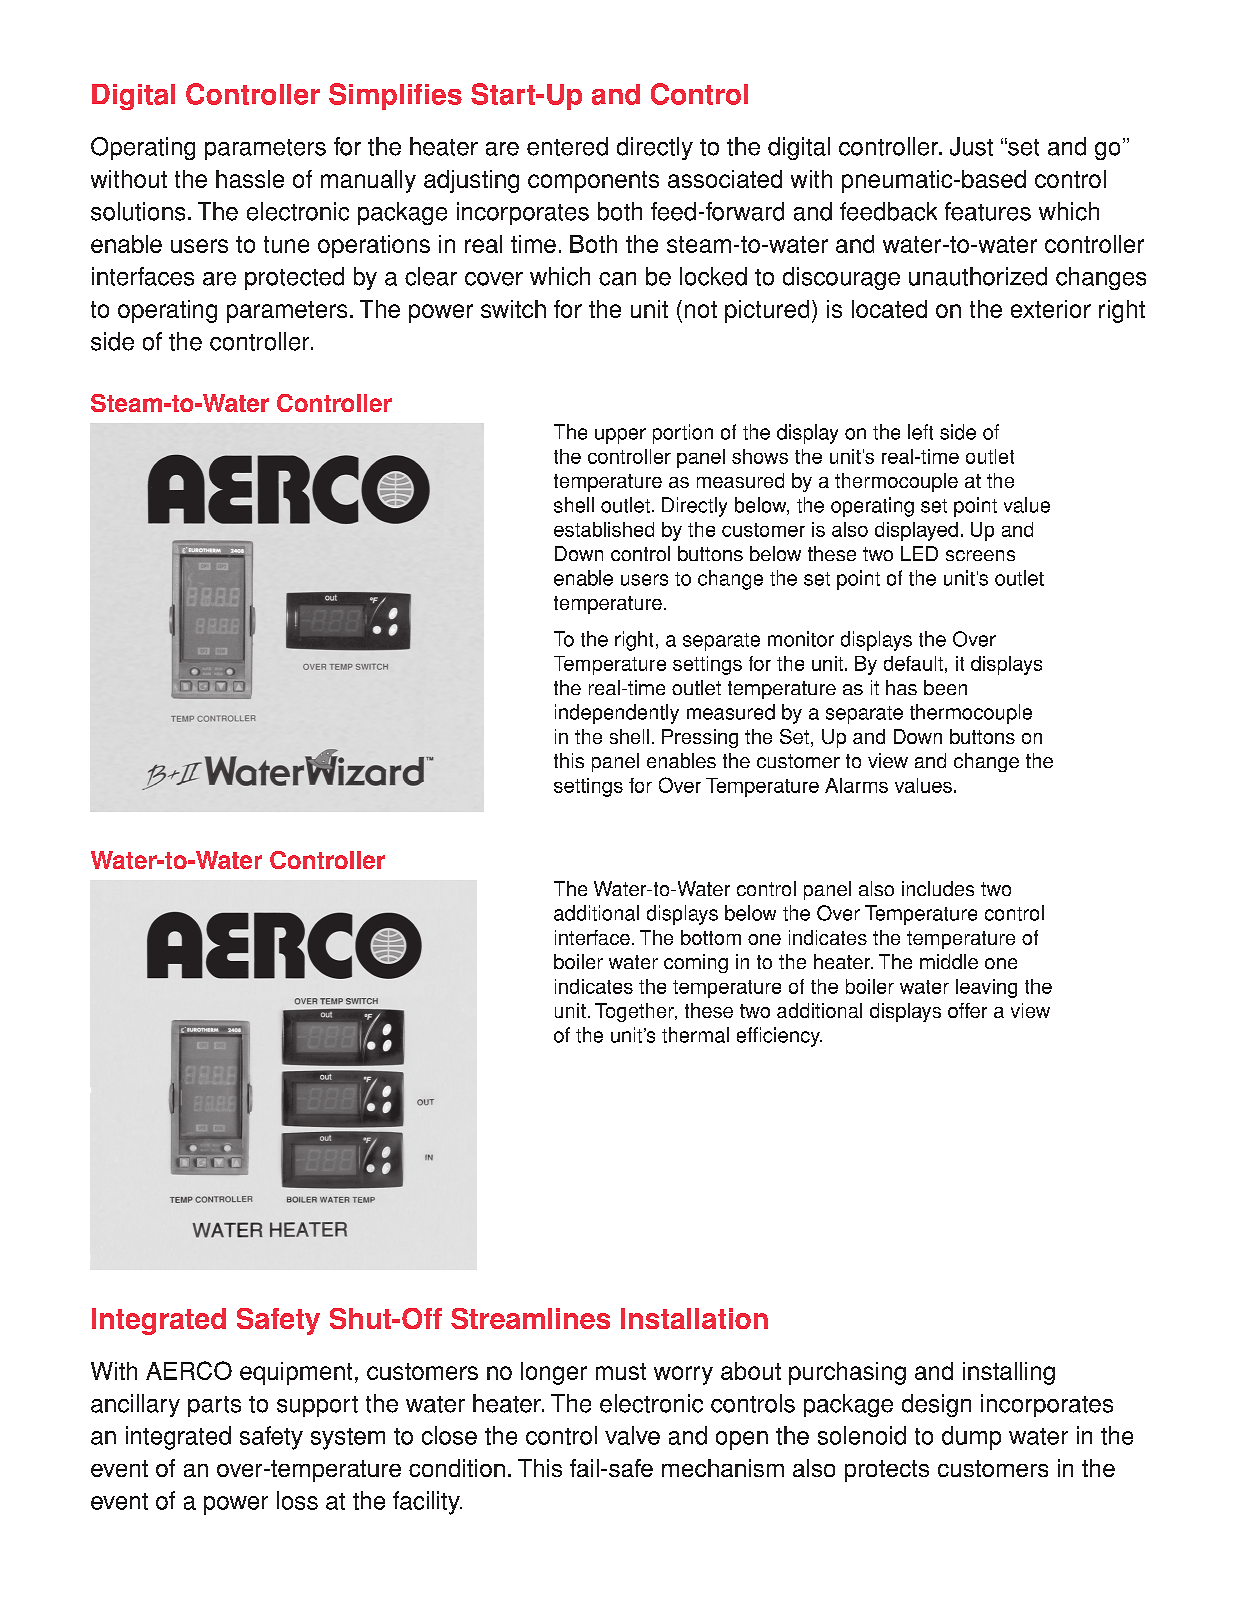 The image size is (1243, 1608). I want to click on LED, so click(919, 553).
